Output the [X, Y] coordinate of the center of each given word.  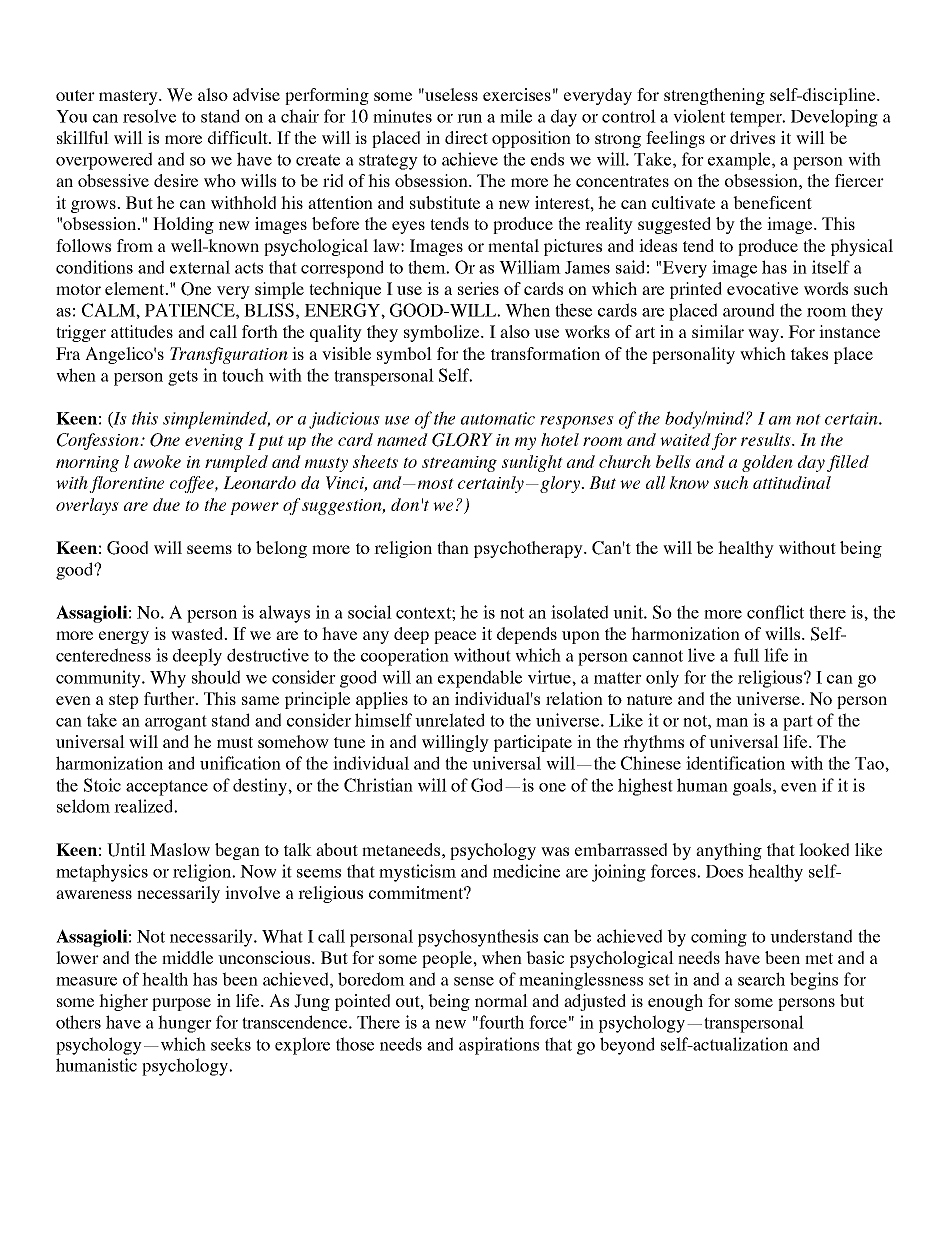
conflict [775, 612]
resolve [149, 116]
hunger [185, 1024]
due [166, 504]
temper [757, 119]
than [453, 547]
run [469, 118]
